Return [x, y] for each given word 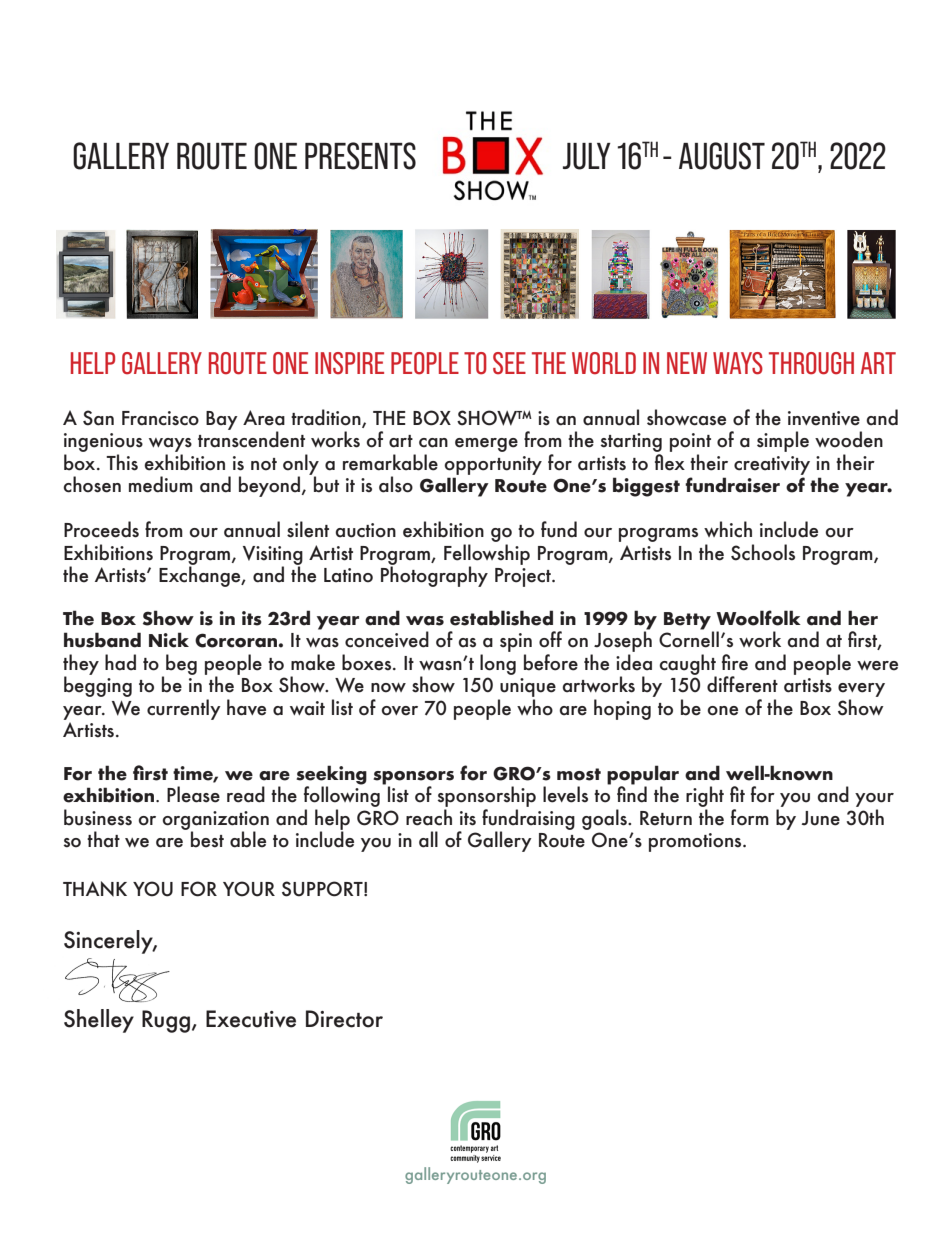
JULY [587, 156]
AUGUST [722, 156]
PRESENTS [360, 156]
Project [524, 577]
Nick [169, 640]
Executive [251, 1019]
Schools [763, 552]
